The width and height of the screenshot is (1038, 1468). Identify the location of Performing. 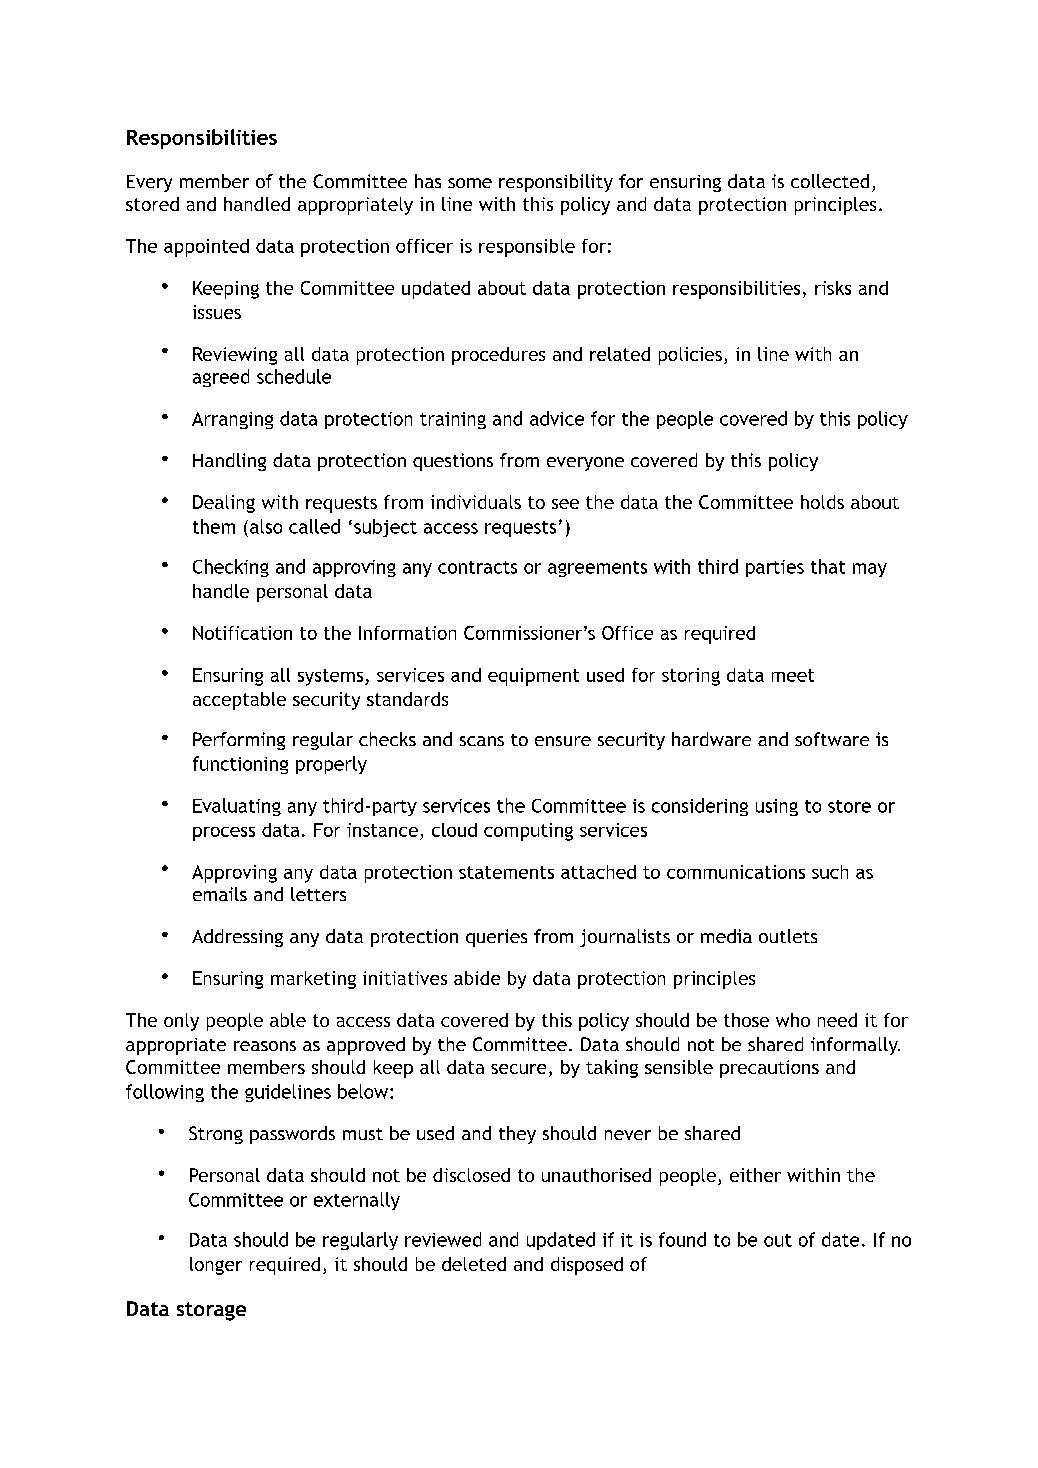
(239, 741).
